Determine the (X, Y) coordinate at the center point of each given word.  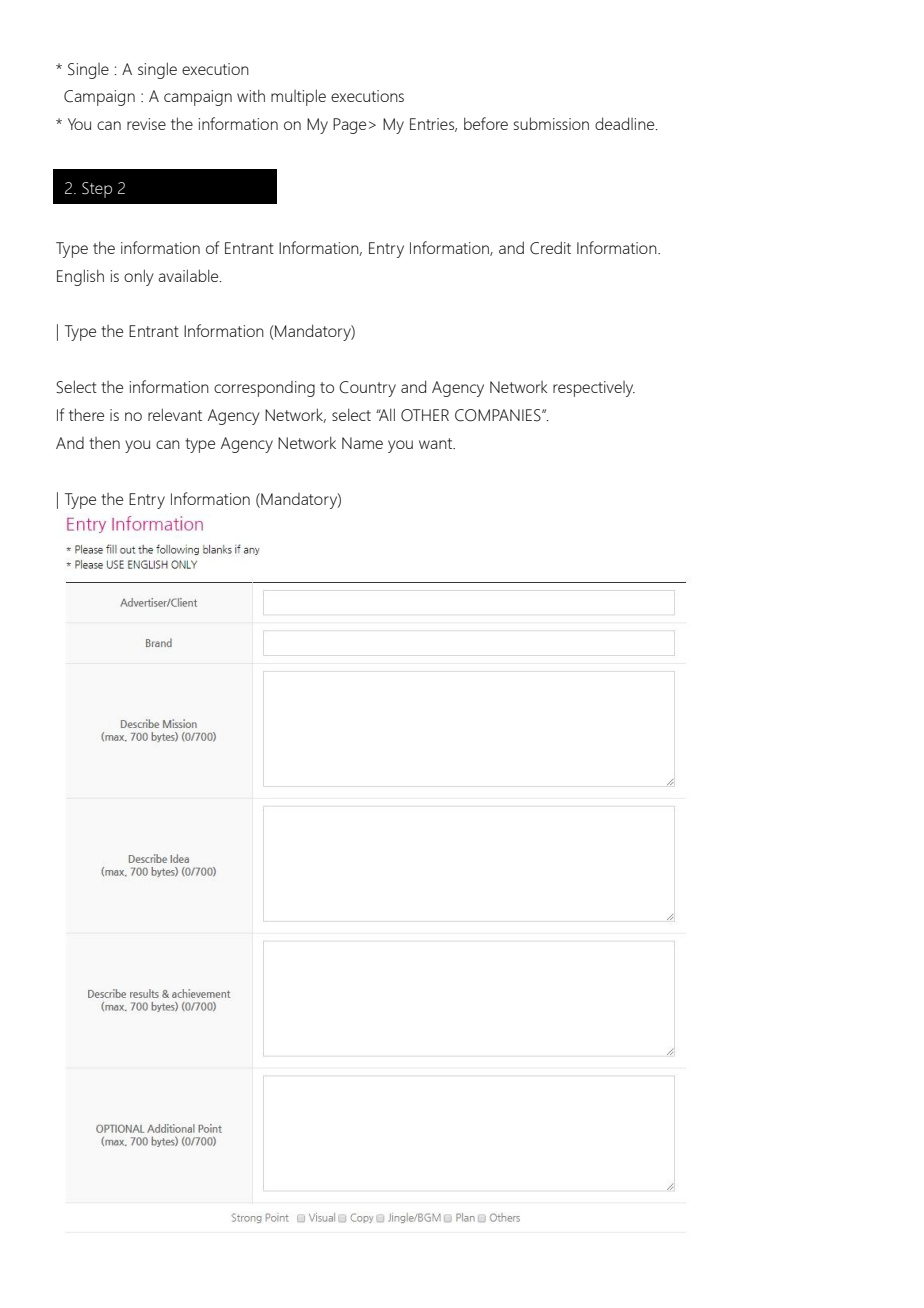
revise (146, 124)
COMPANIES (499, 415)
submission (551, 123)
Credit (550, 248)
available (189, 275)
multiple (298, 97)
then (104, 443)
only (138, 277)
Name (362, 443)
